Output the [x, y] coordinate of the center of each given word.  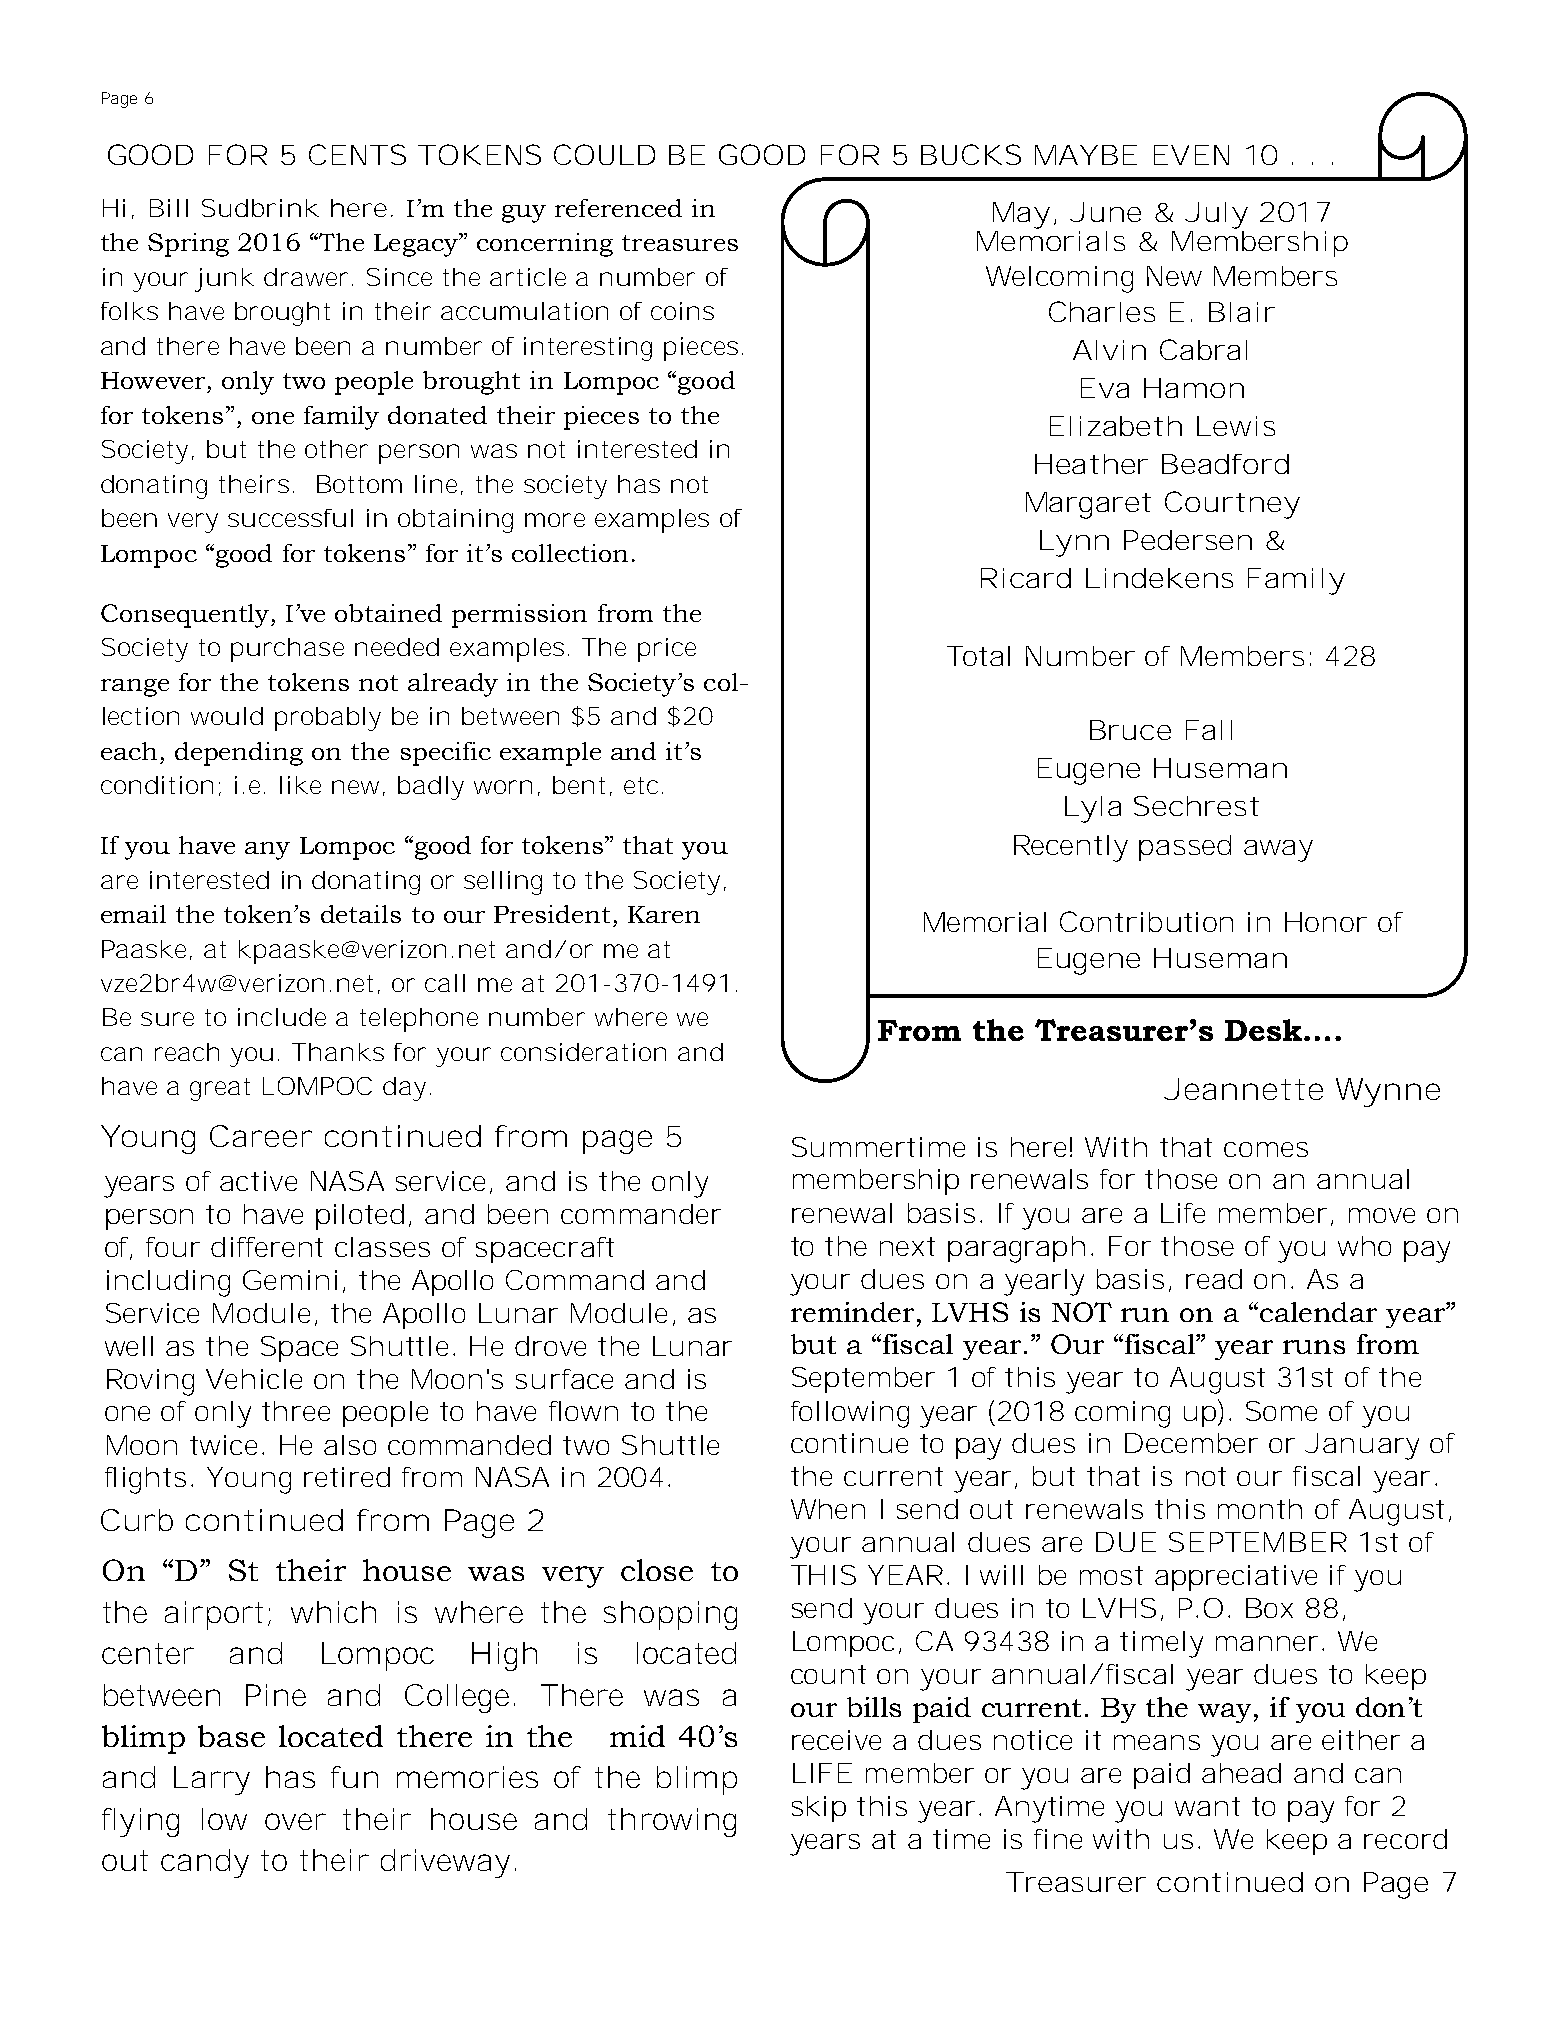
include [282, 1017]
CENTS [357, 154]
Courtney [1232, 505]
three [296, 1411]
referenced [618, 208]
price [667, 650]
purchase [287, 650]
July [1216, 215]
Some [1281, 1411]
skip [819, 1809]
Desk [1265, 1030]
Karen [664, 914]
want [1207, 1806]
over [295, 1821]
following [850, 1414]
